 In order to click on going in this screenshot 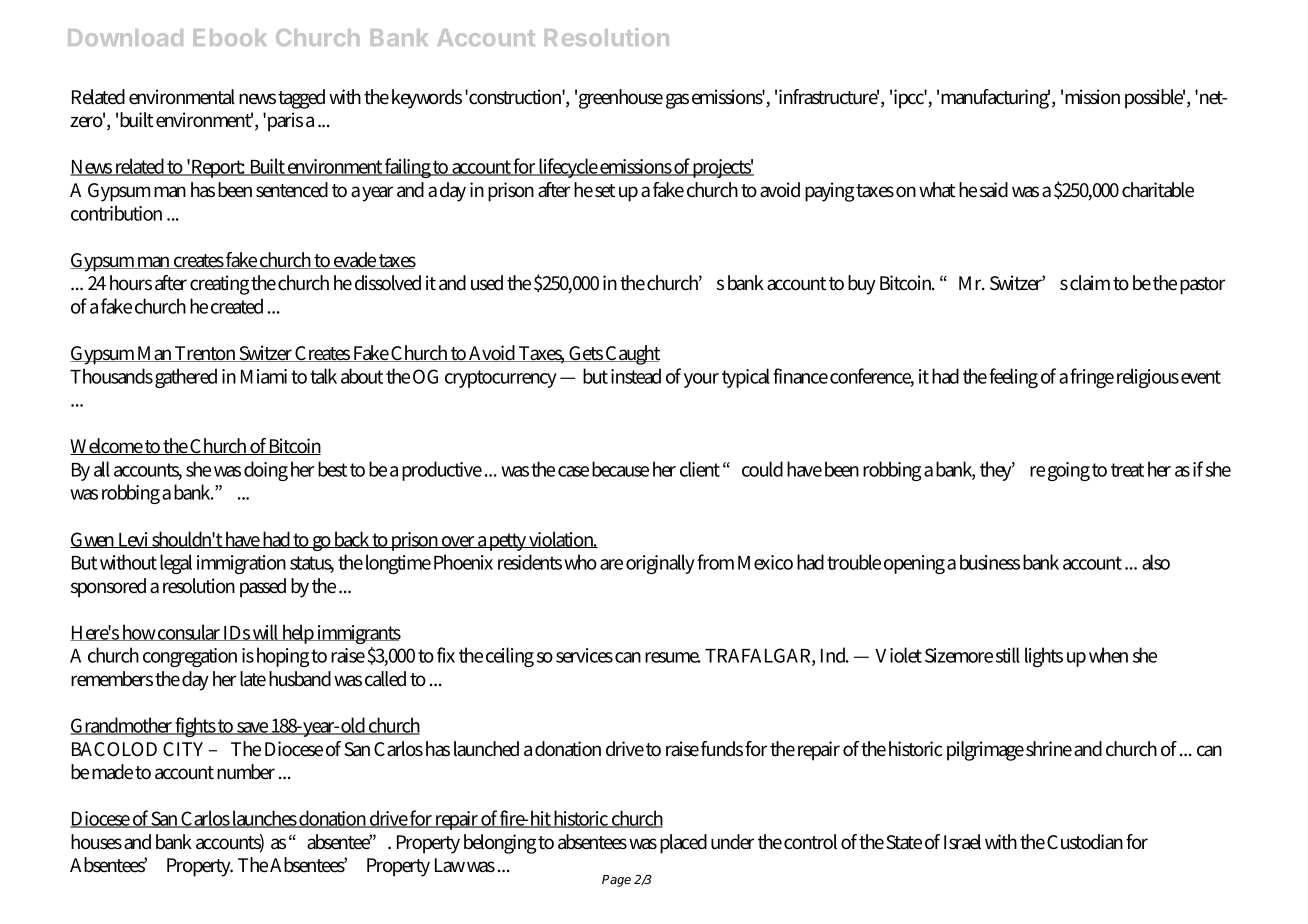, I will do `click(1069, 471)`.
